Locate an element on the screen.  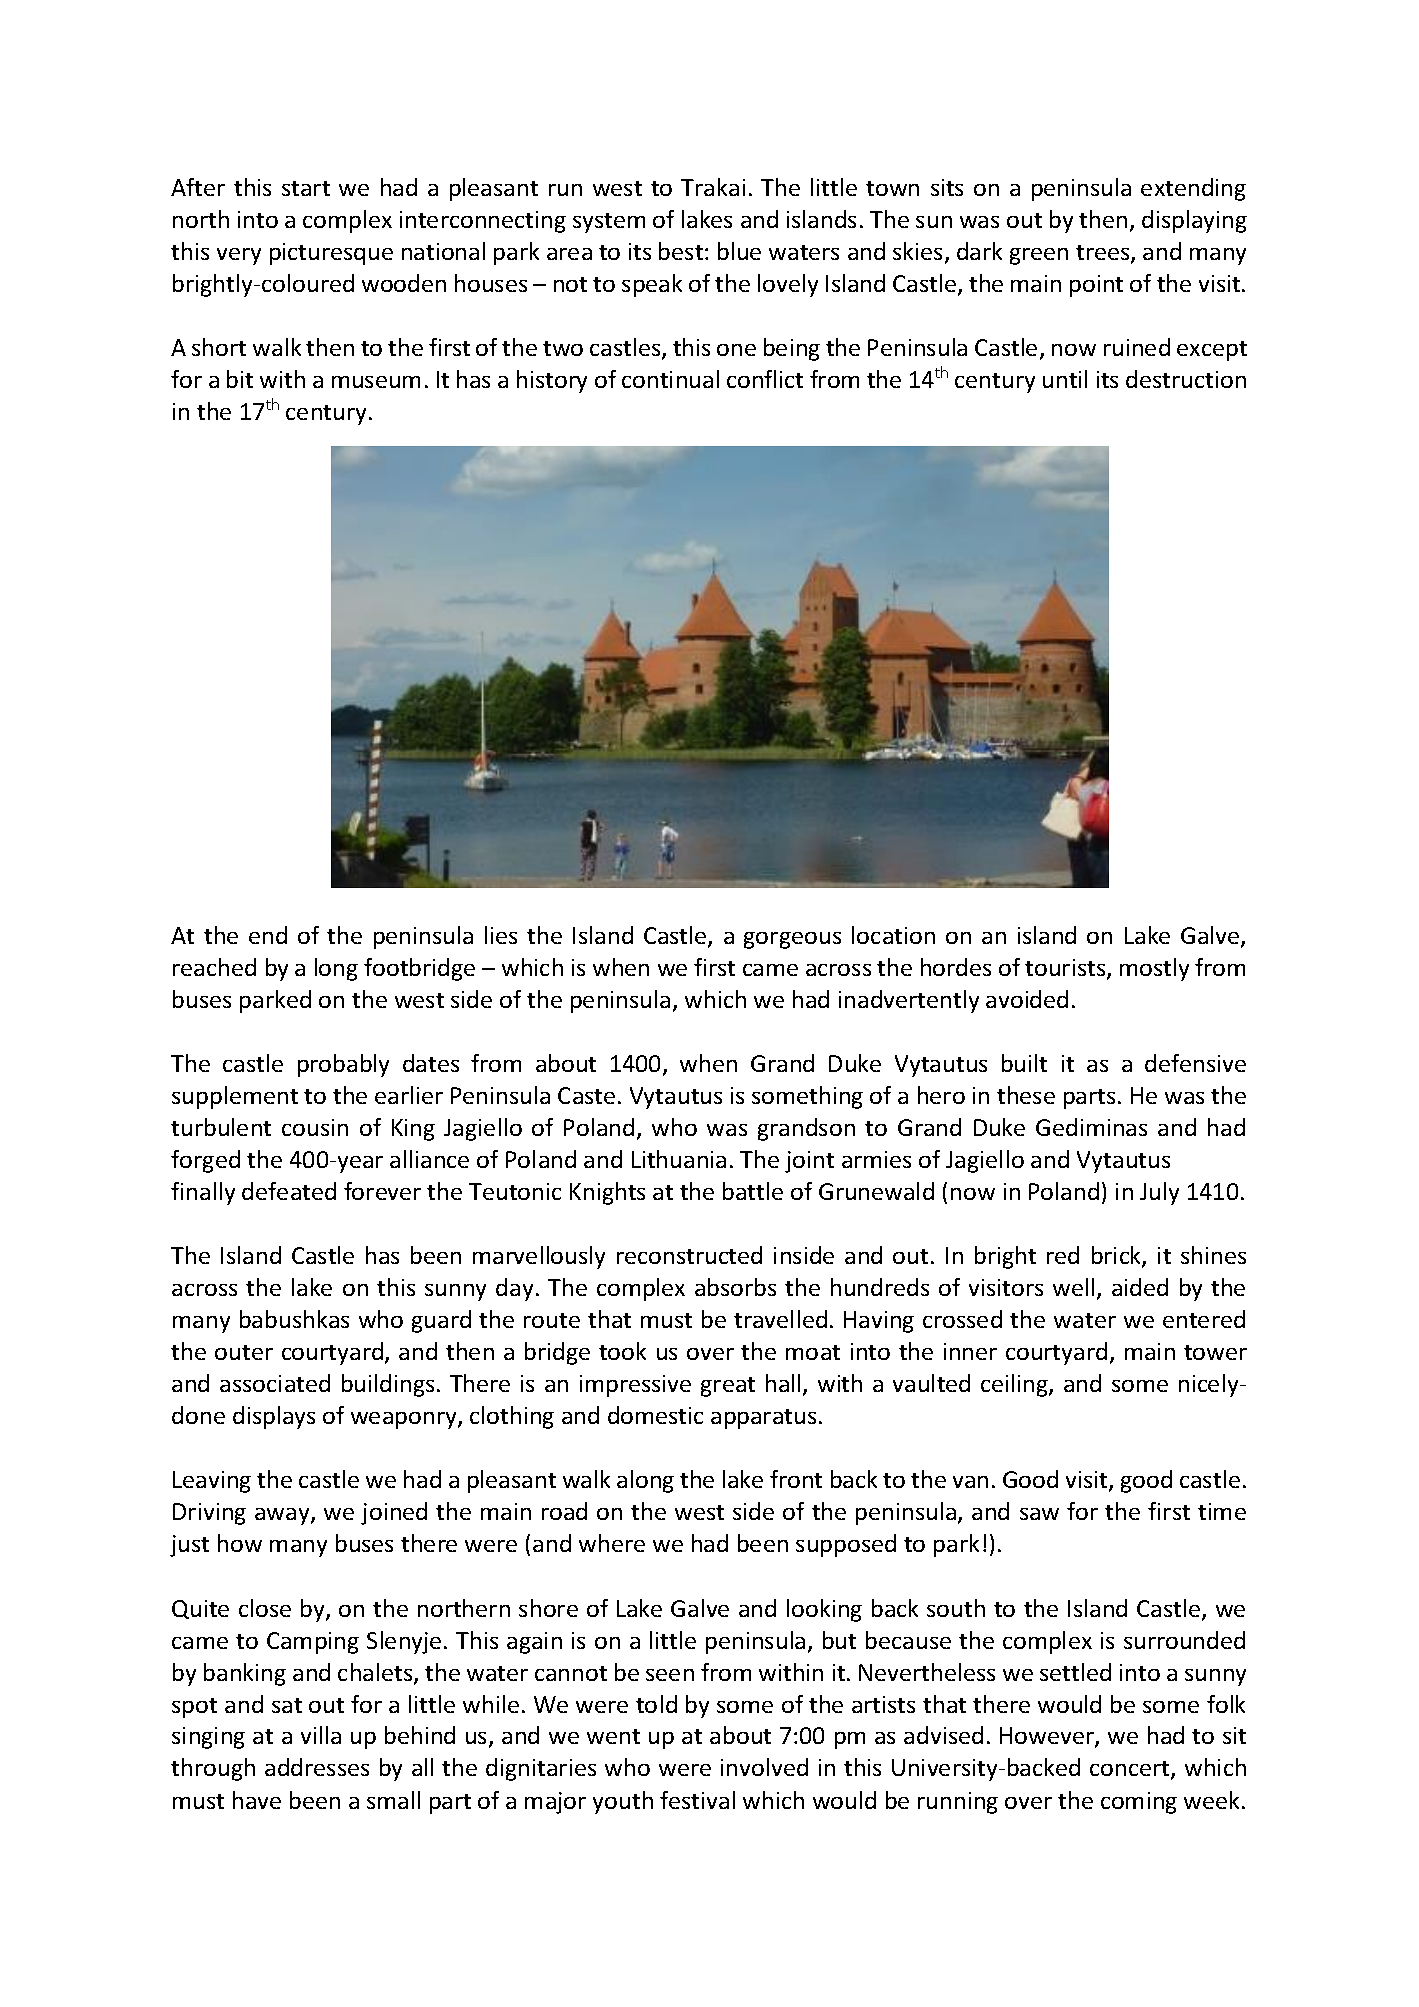
concert is located at coordinates (1131, 1770).
